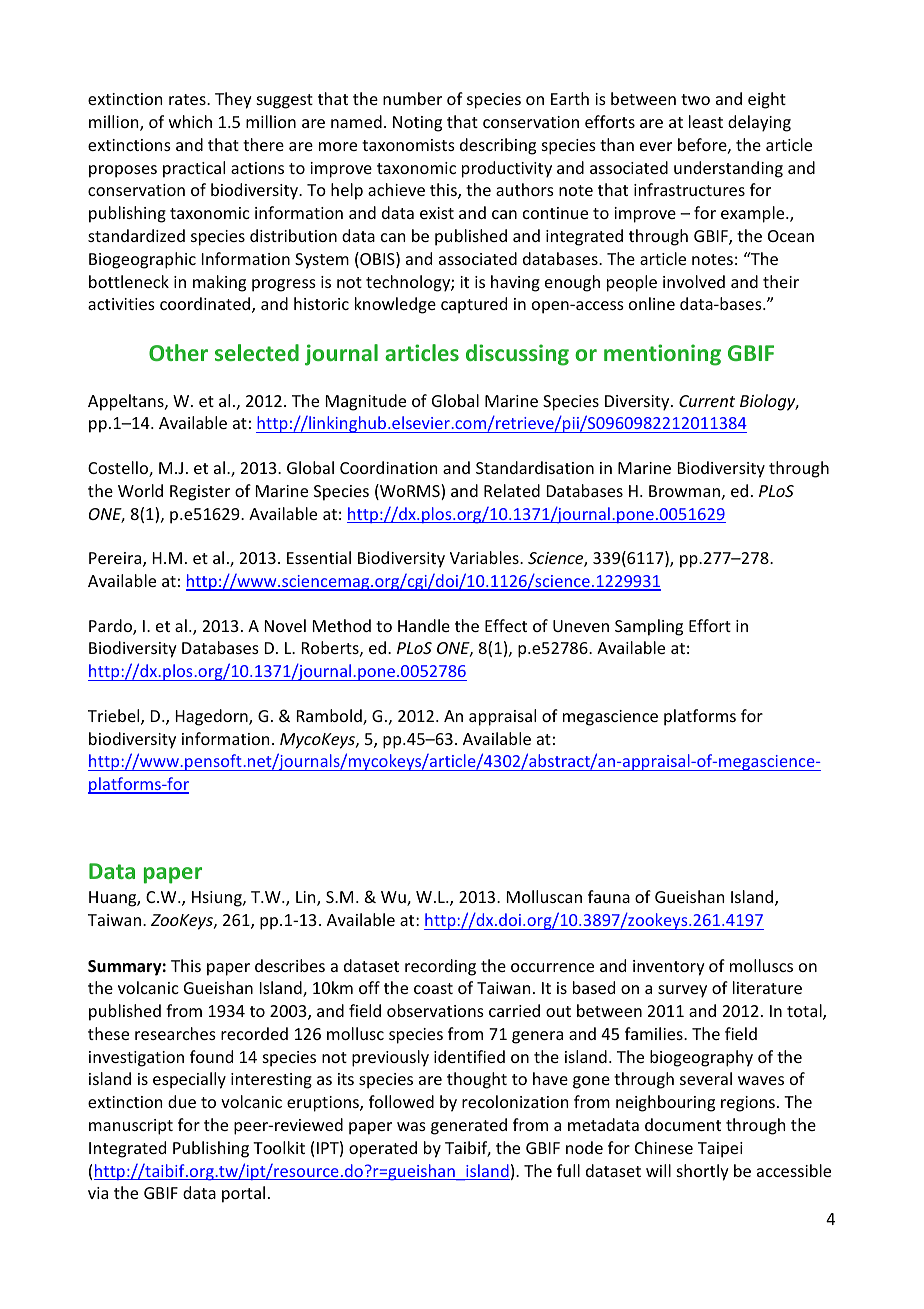 The width and height of the document is (924, 1309). I want to click on Pardo, so click(111, 627).
